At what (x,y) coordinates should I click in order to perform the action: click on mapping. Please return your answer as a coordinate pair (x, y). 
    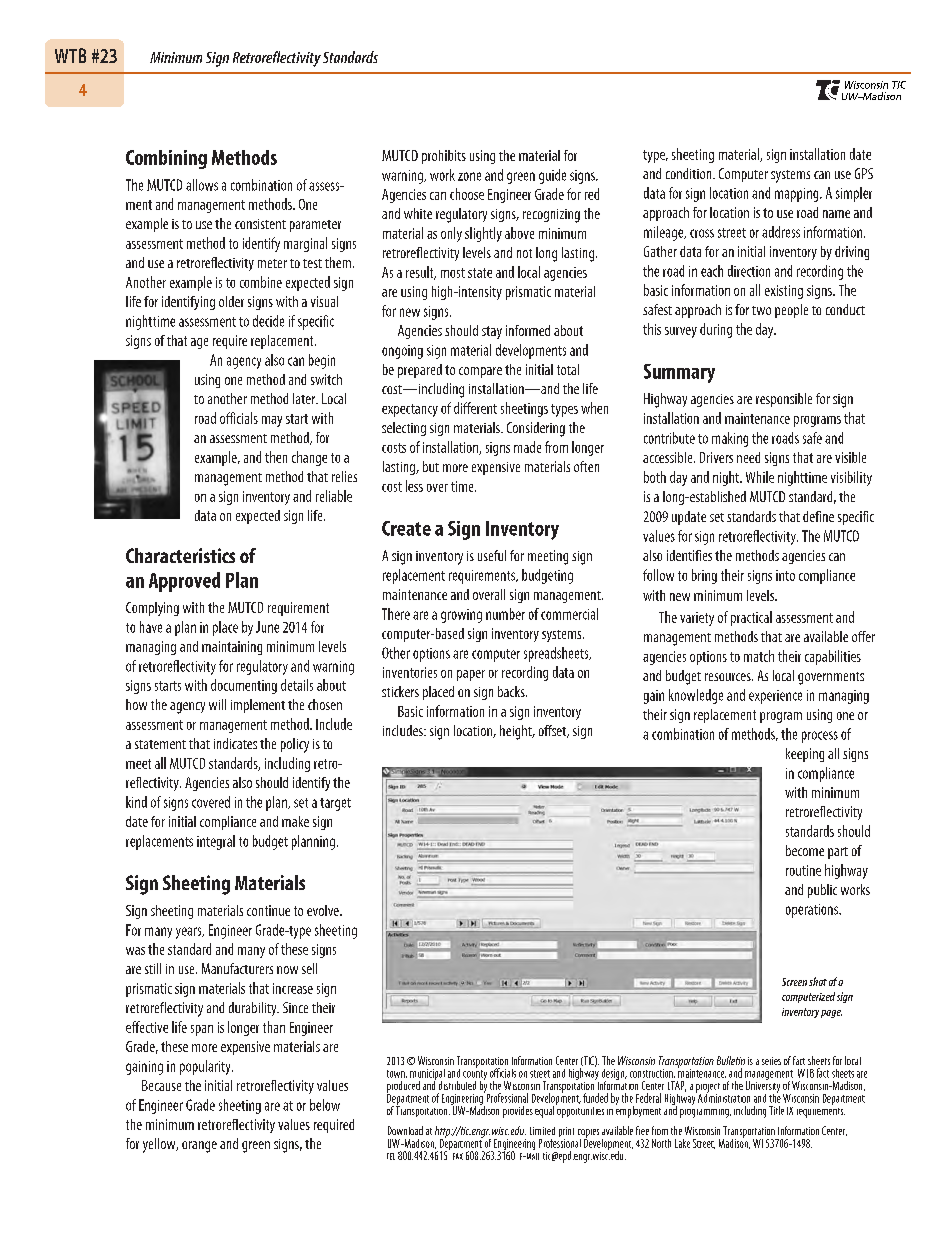
    Looking at the image, I should click on (798, 195).
